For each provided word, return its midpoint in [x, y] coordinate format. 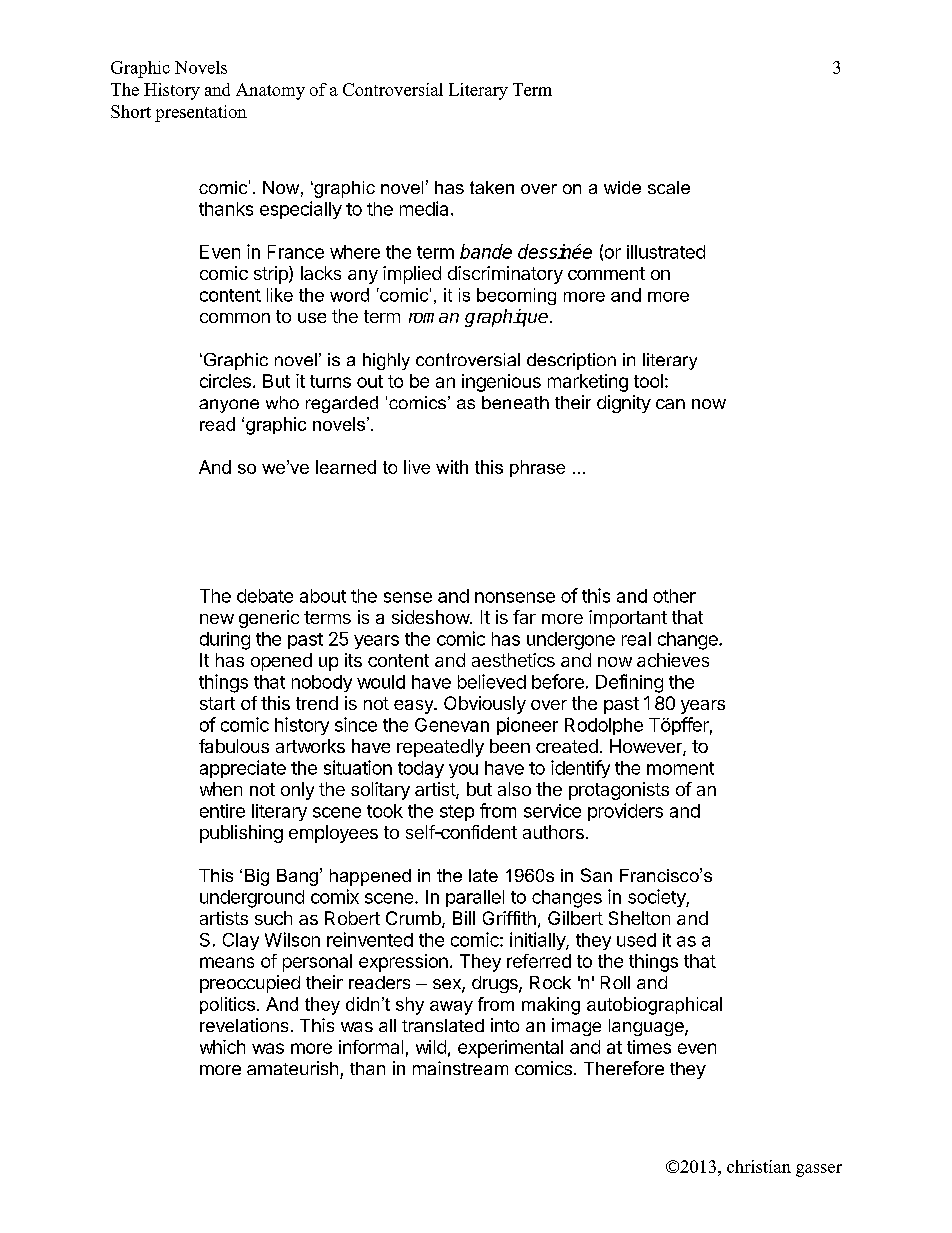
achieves [673, 660]
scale [669, 187]
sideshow [431, 617]
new [217, 619]
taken [492, 187]
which [222, 1047]
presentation [201, 113]
